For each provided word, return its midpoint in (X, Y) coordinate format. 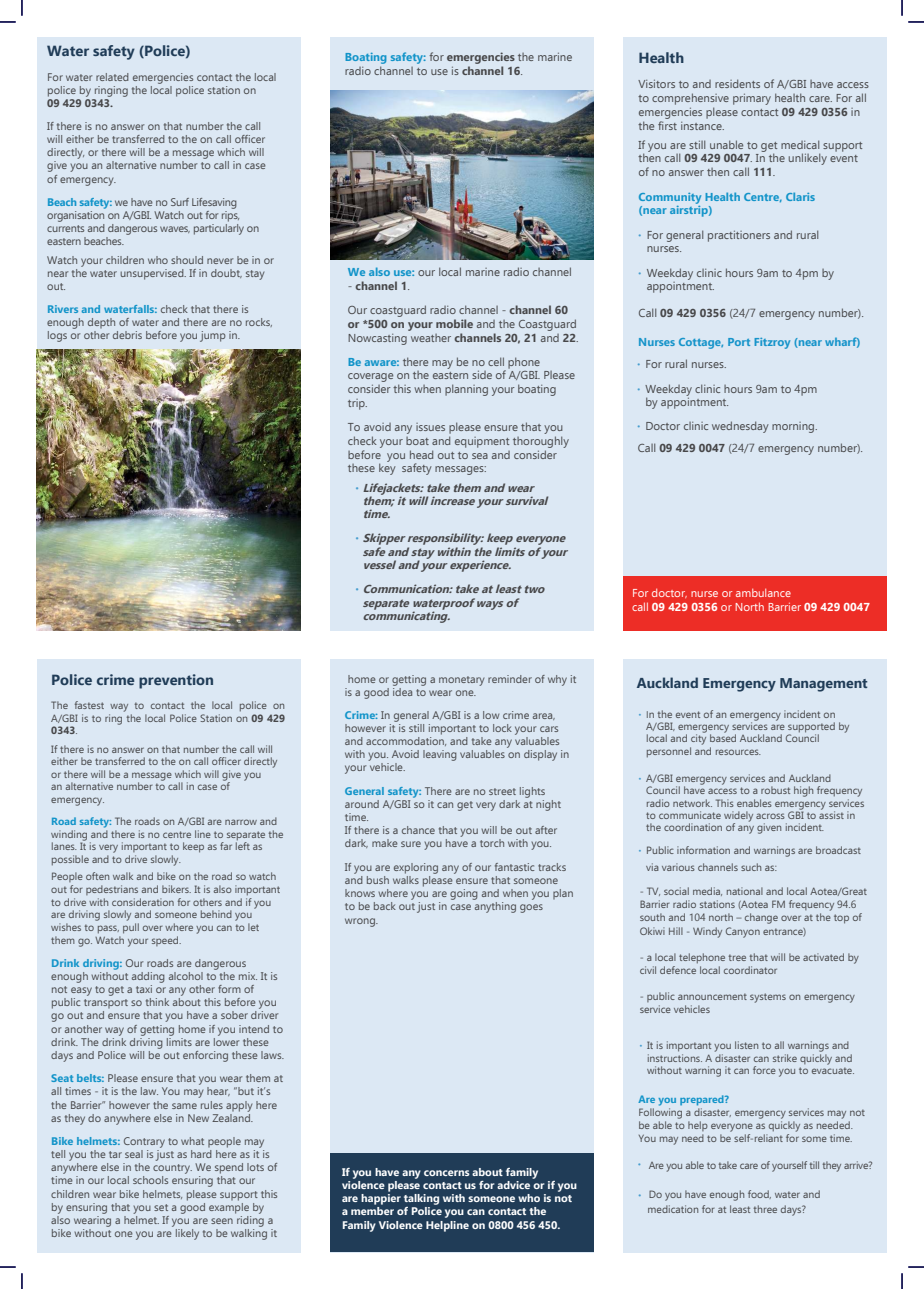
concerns (447, 1173)
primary (752, 99)
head (421, 454)
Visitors (656, 84)
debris (127, 335)
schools (150, 1180)
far (226, 846)
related (112, 77)
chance (418, 830)
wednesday (740, 427)
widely (738, 817)
